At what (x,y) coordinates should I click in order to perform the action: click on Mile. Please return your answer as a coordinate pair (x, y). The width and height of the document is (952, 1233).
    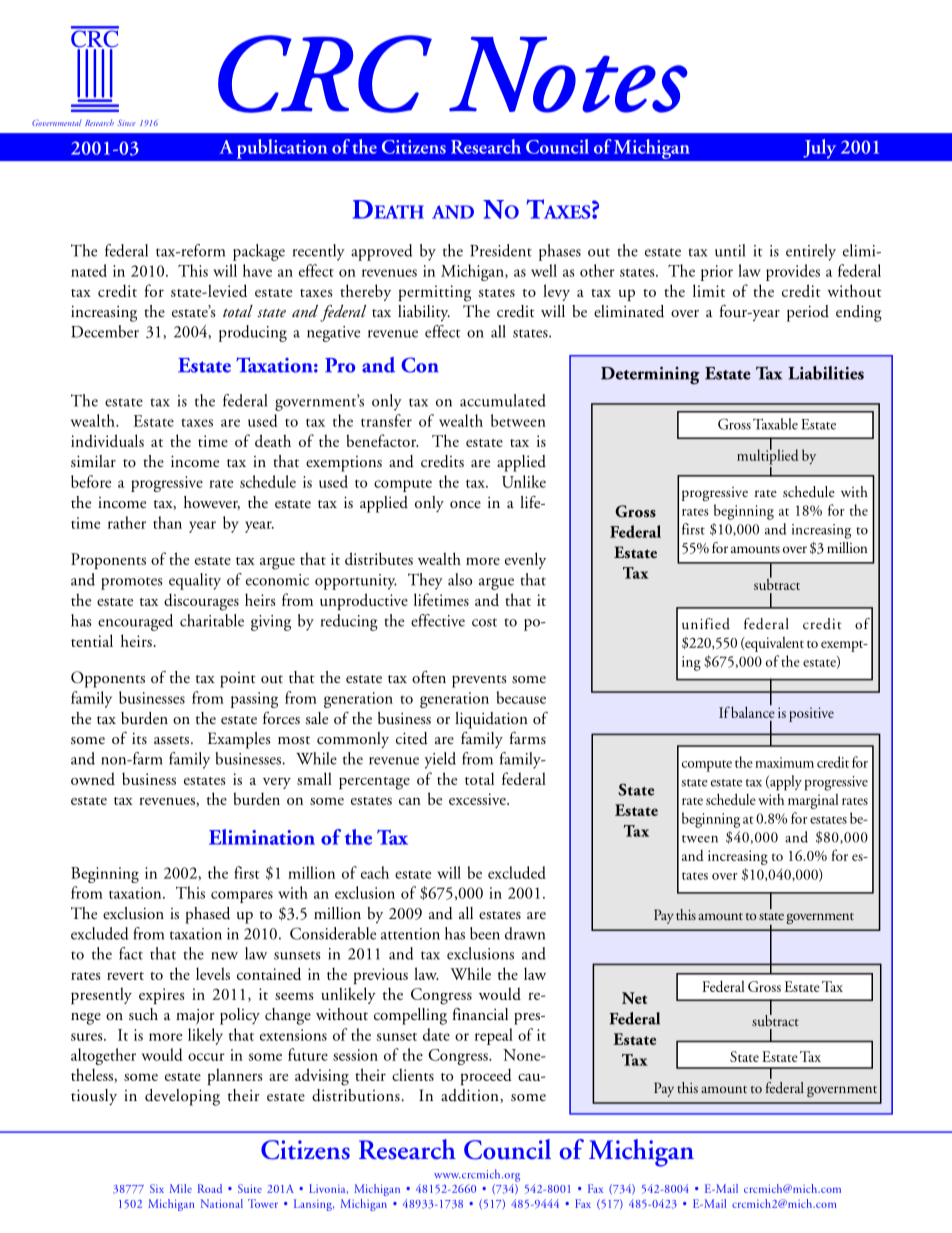
    Looking at the image, I should click on (181, 1188).
